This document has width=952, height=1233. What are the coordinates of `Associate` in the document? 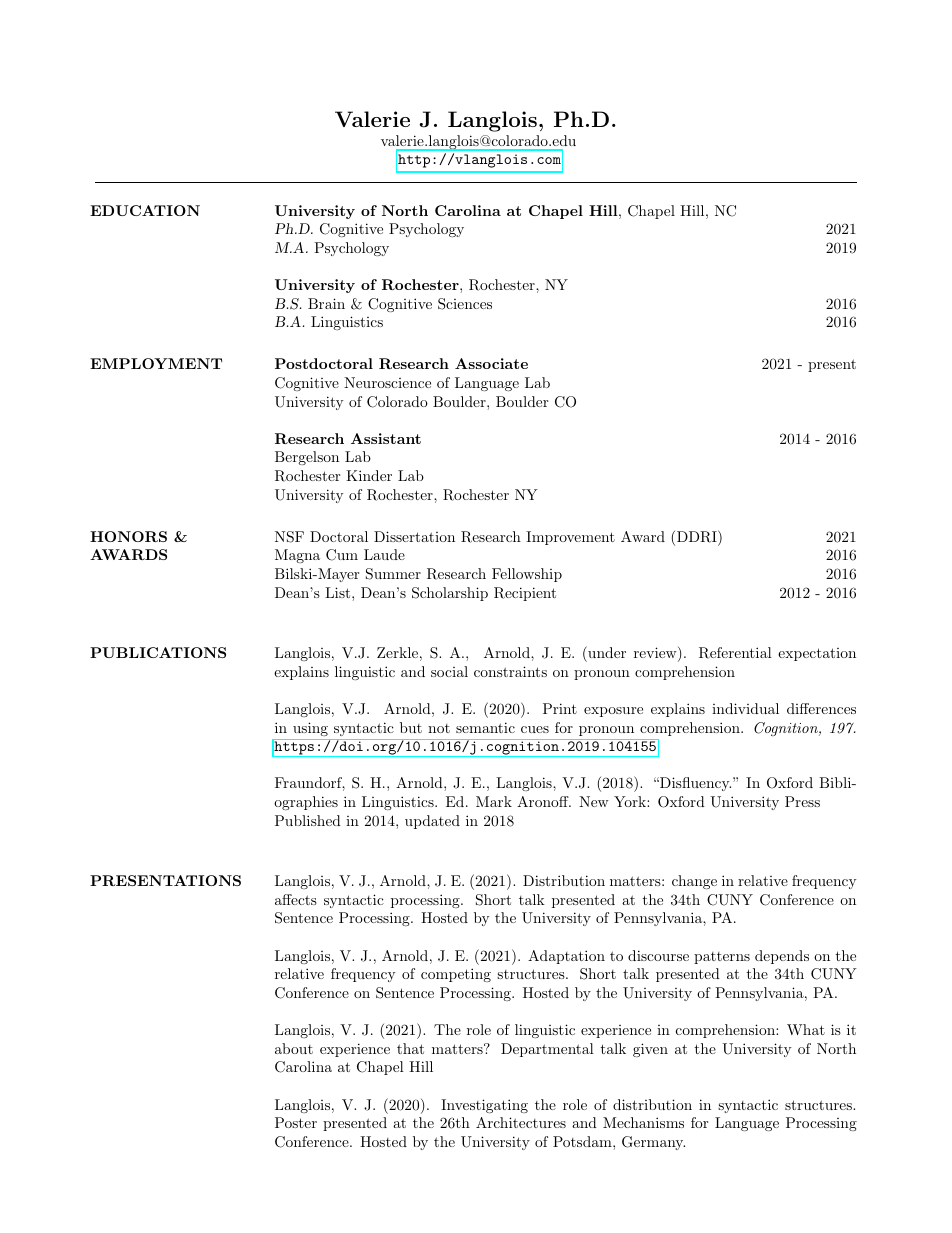 It's located at (491, 363).
